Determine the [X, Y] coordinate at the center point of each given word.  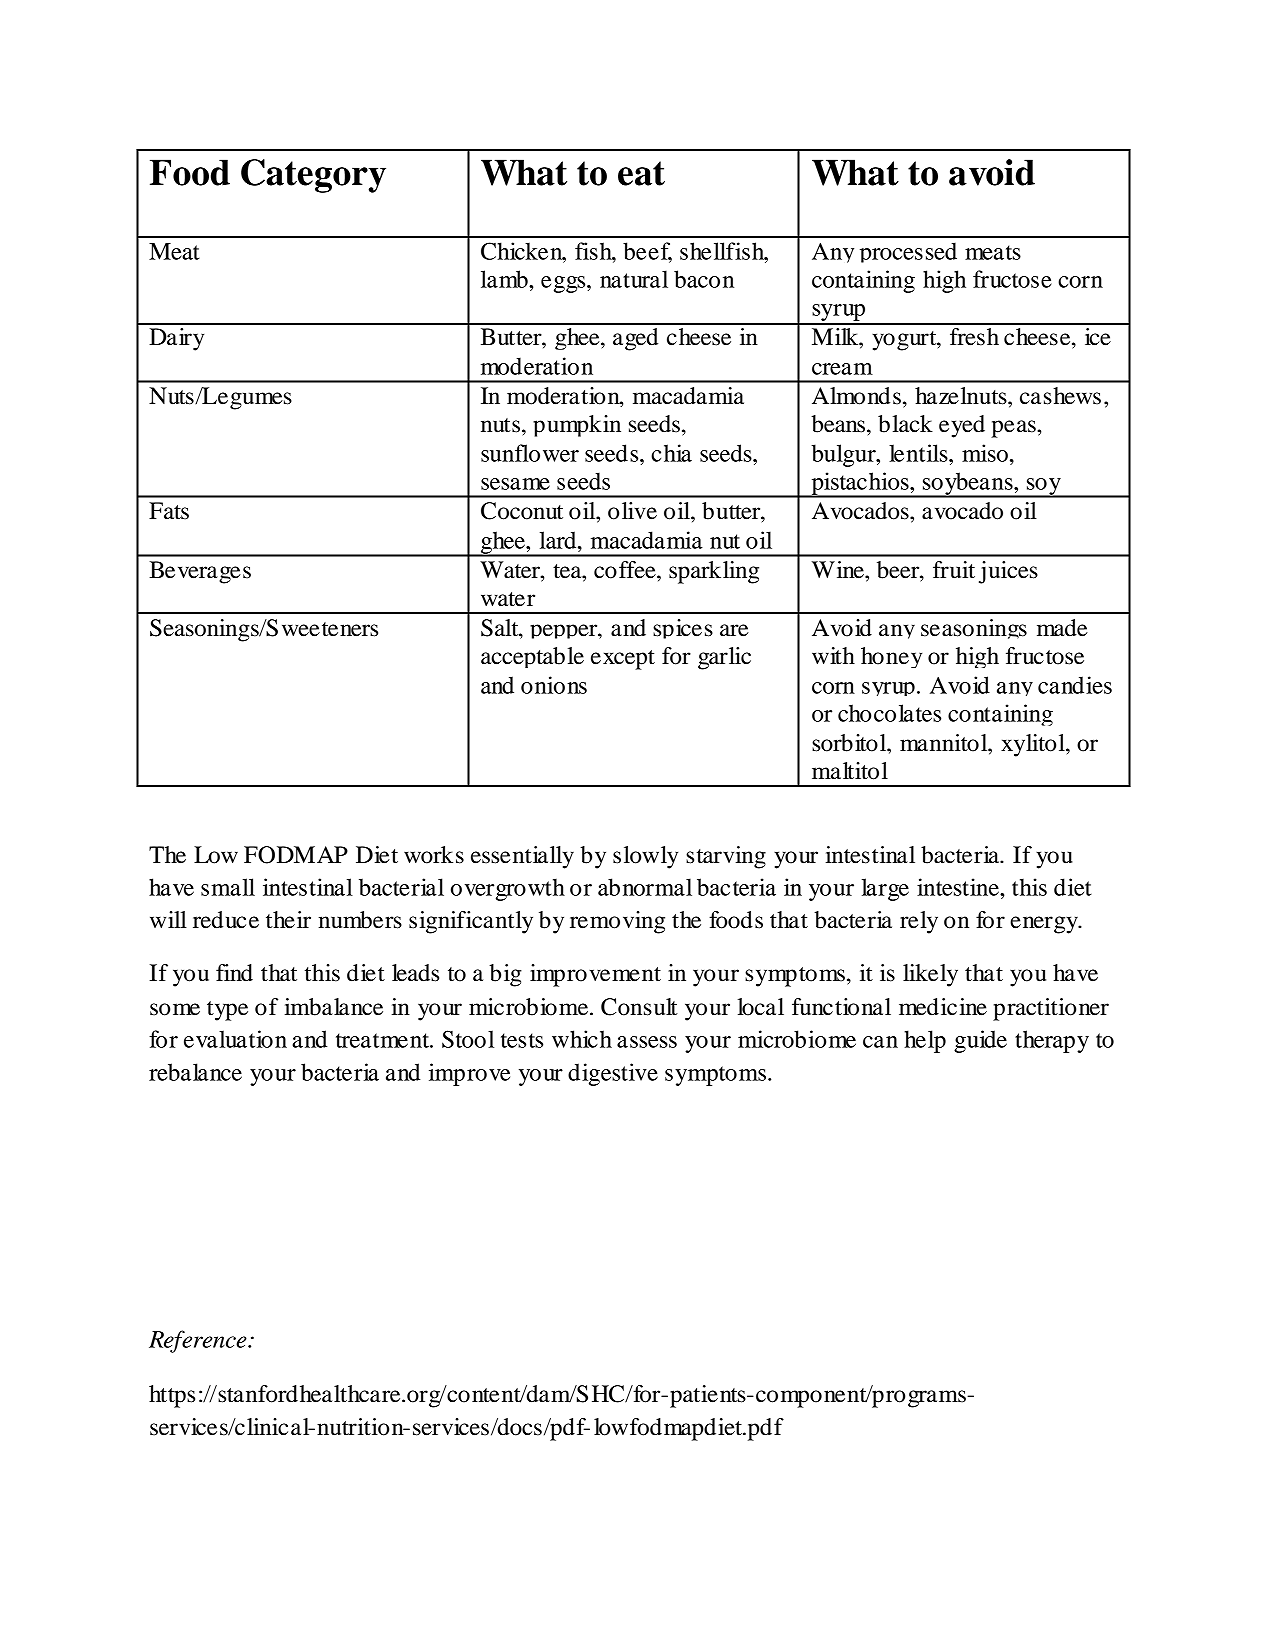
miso [985, 453]
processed [908, 252]
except [623, 660]
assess [647, 1042]
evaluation [235, 1039]
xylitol [1034, 745]
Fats [169, 511]
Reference [199, 1341]
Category [313, 176]
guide [980, 1041]
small [228, 887]
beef [647, 252]
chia [671, 453]
